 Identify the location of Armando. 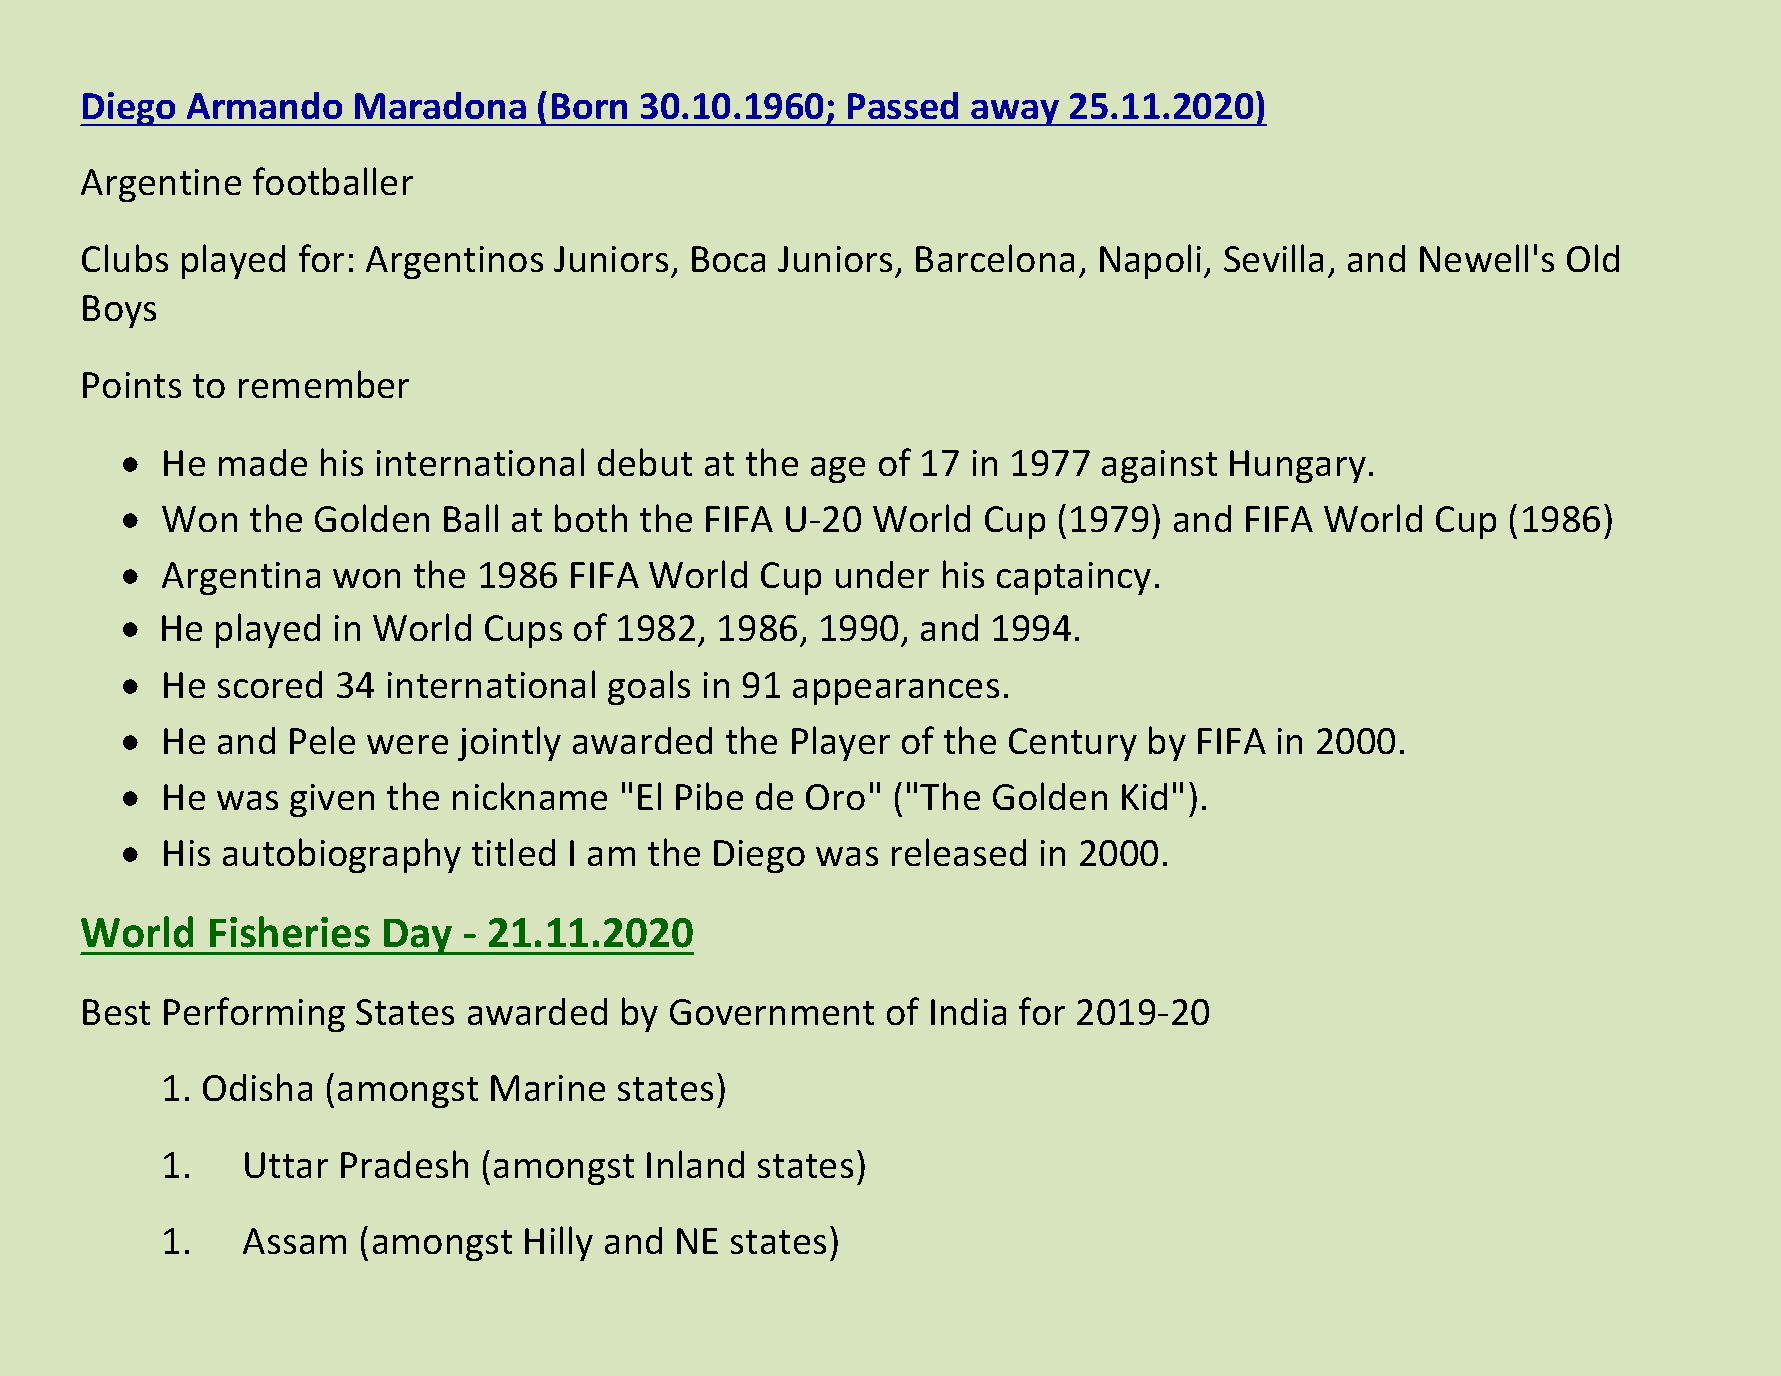
(264, 105).
